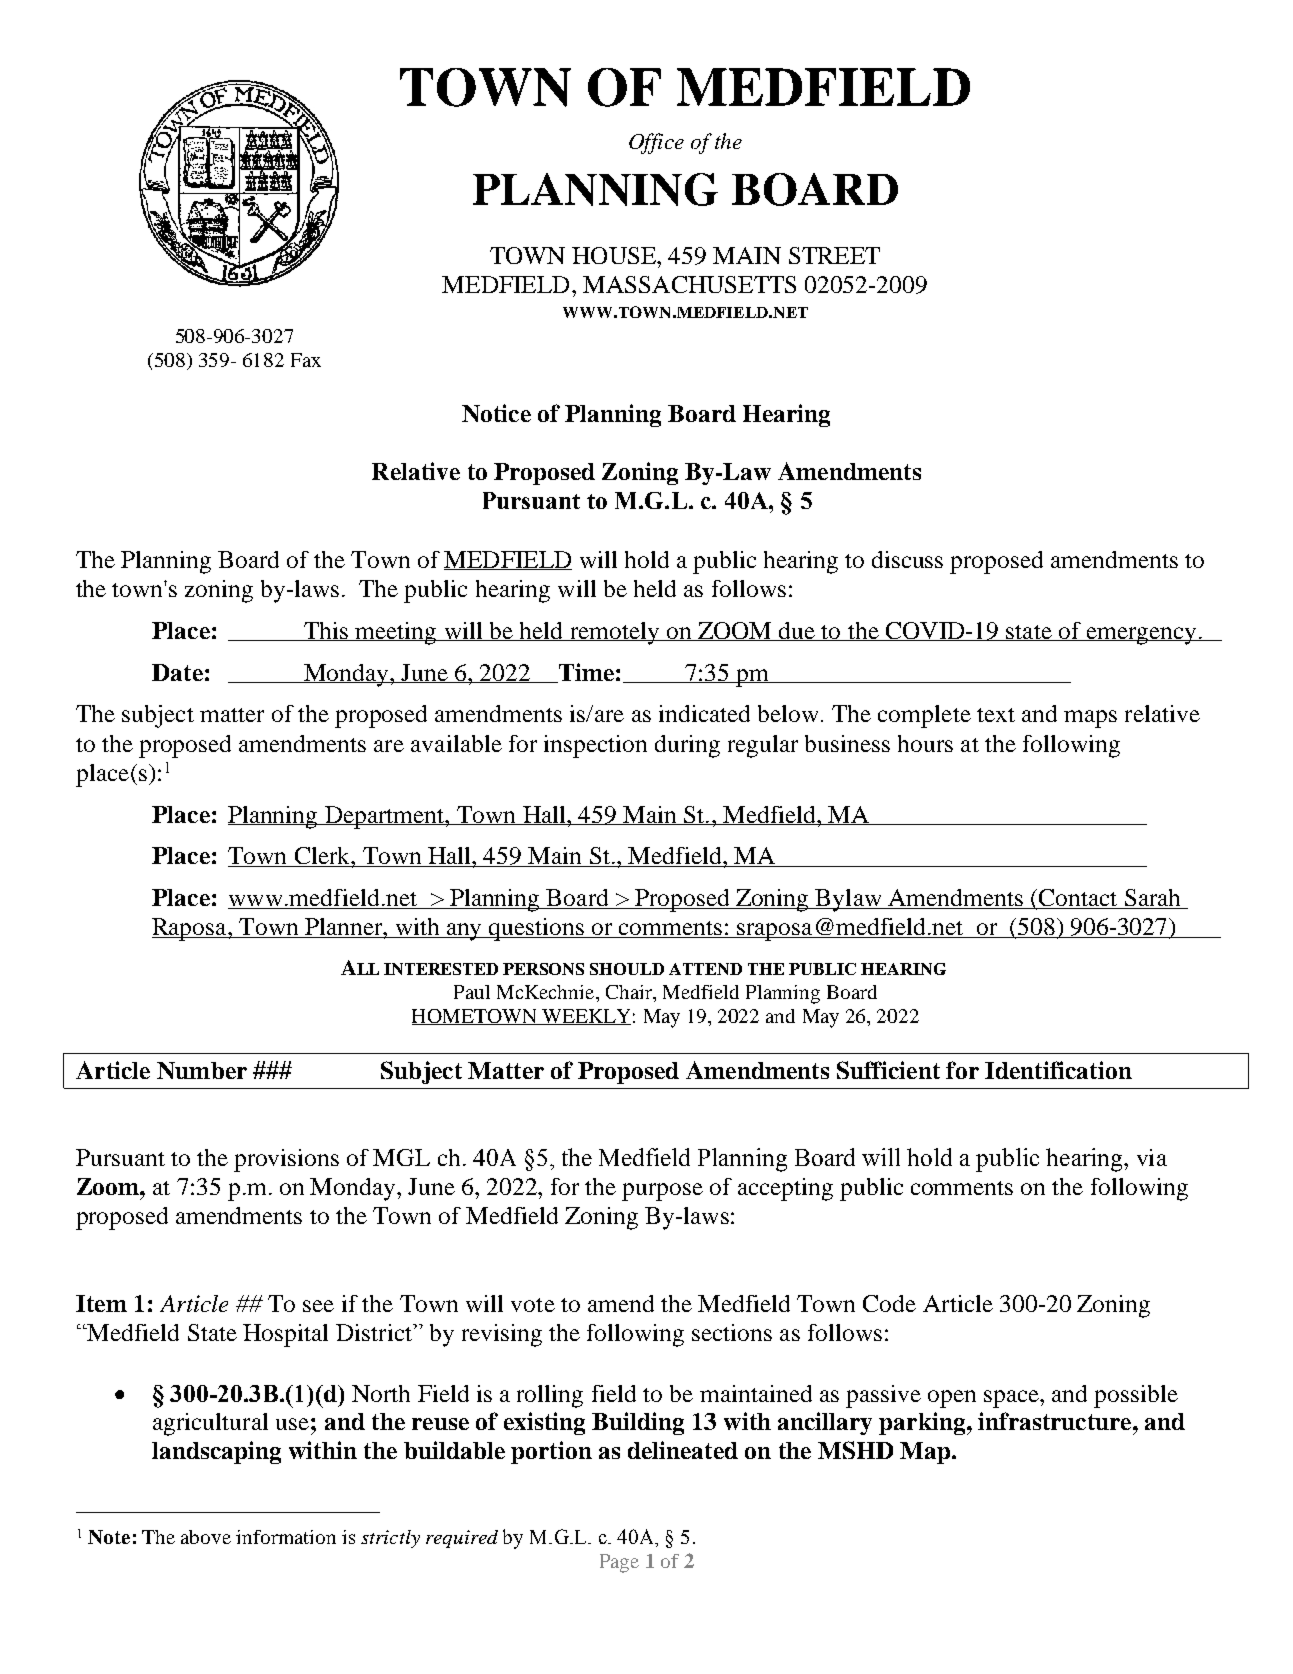  I want to click on Office, so click(656, 143).
